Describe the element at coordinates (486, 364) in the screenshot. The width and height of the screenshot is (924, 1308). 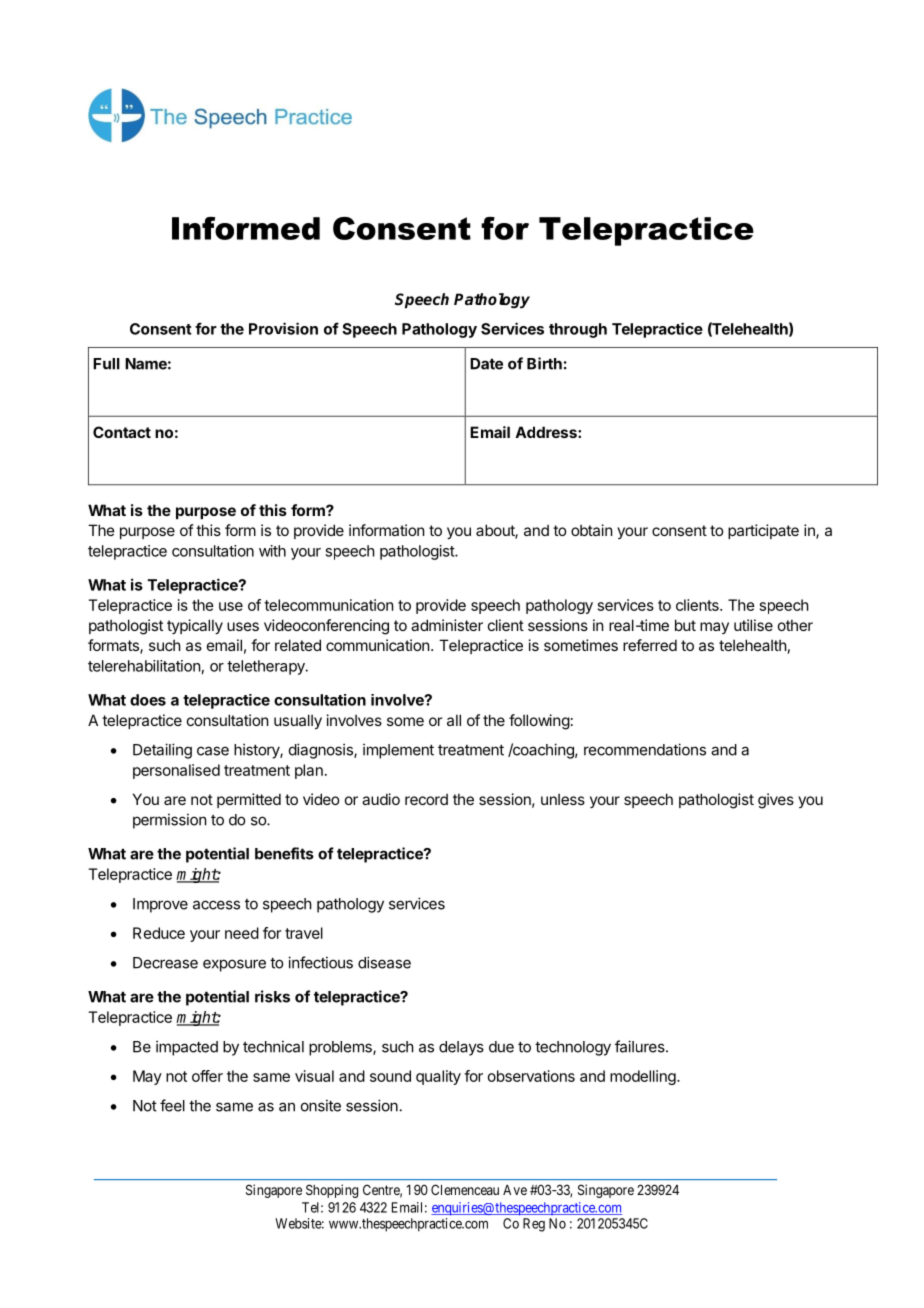
I see `Date` at that location.
